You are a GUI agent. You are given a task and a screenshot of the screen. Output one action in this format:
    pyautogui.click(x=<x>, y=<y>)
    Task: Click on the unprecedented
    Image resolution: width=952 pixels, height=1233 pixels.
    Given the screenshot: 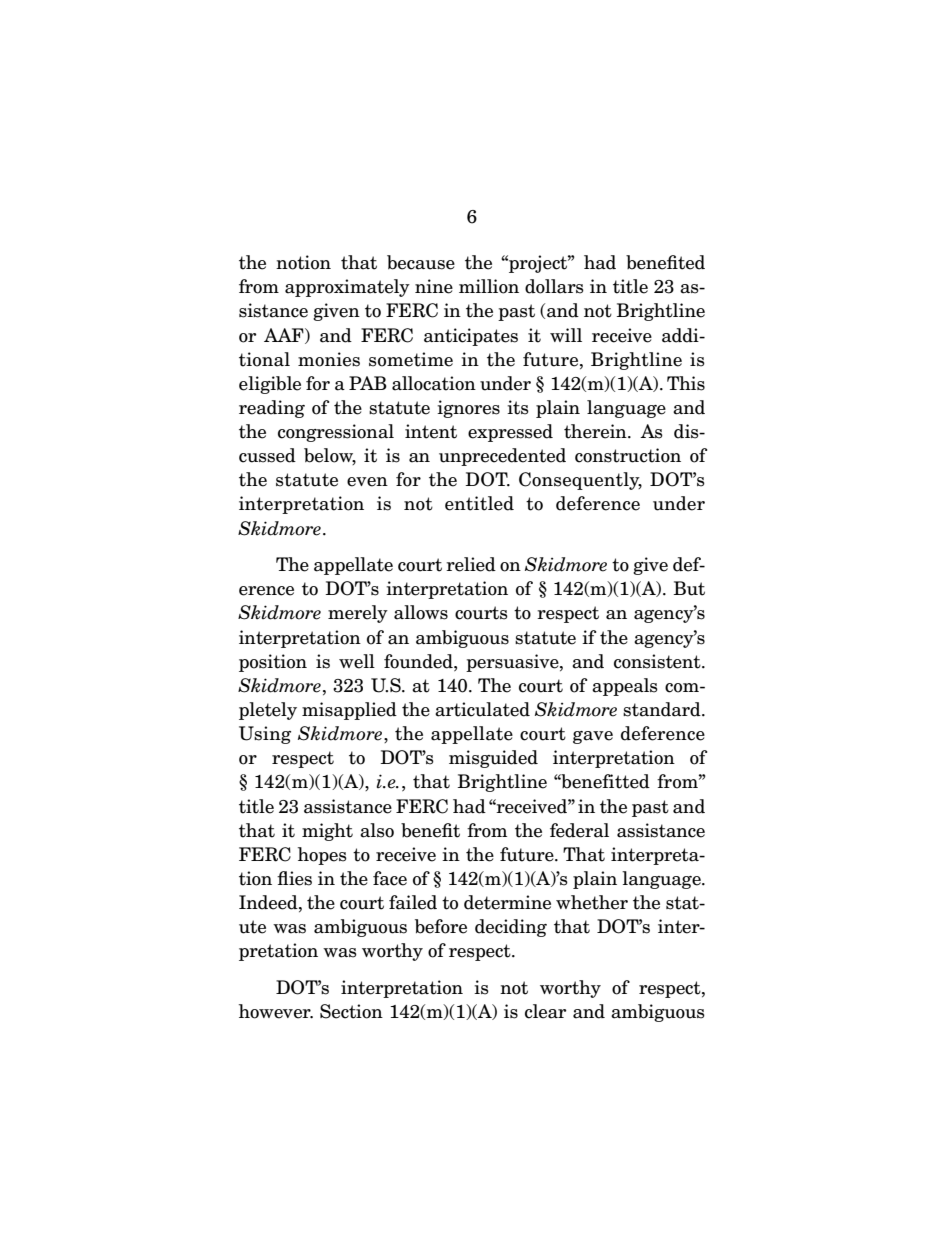 What is the action you would take?
    pyautogui.click(x=502, y=457)
